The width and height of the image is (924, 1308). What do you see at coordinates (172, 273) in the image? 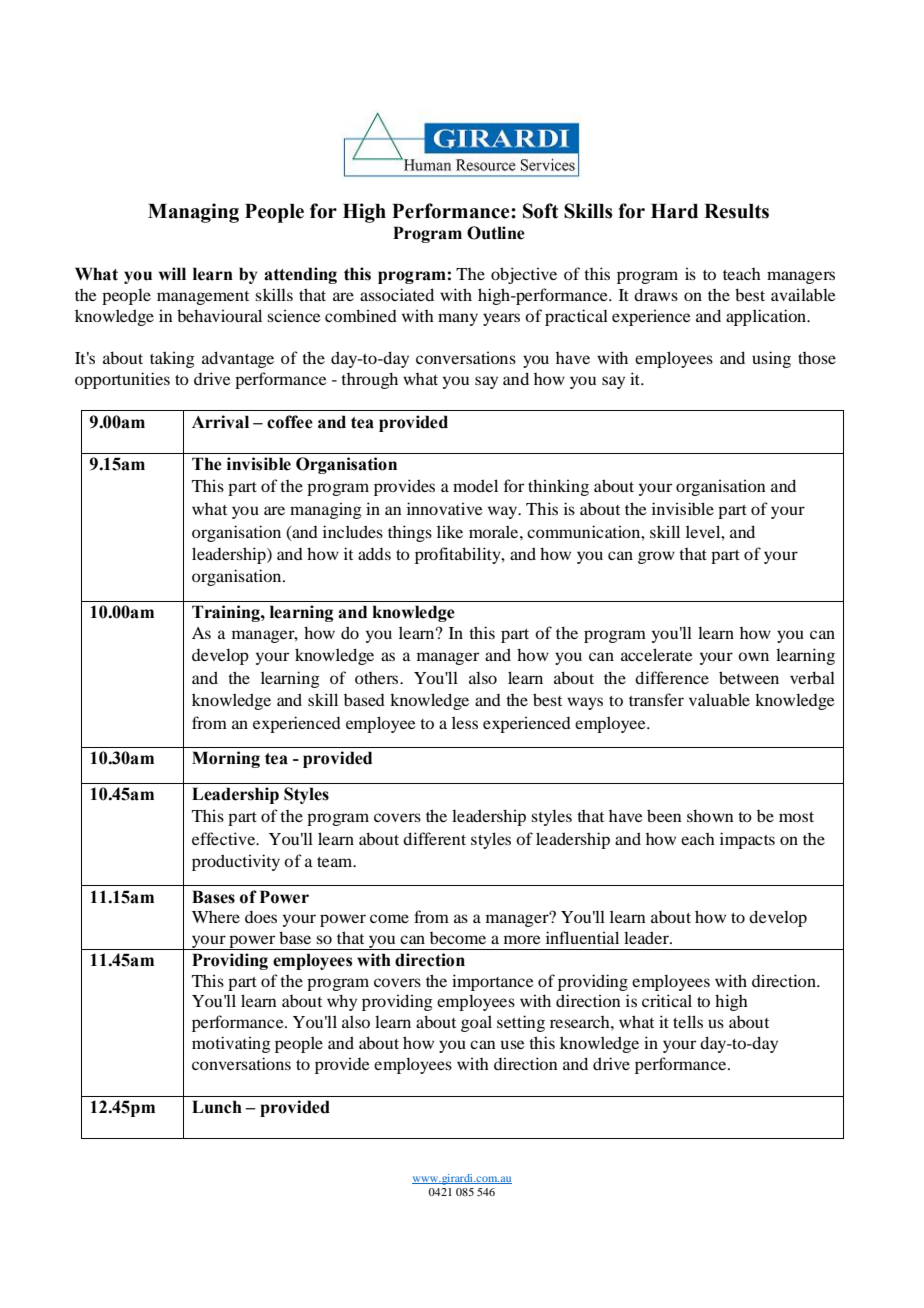
I see `will` at bounding box center [172, 273].
